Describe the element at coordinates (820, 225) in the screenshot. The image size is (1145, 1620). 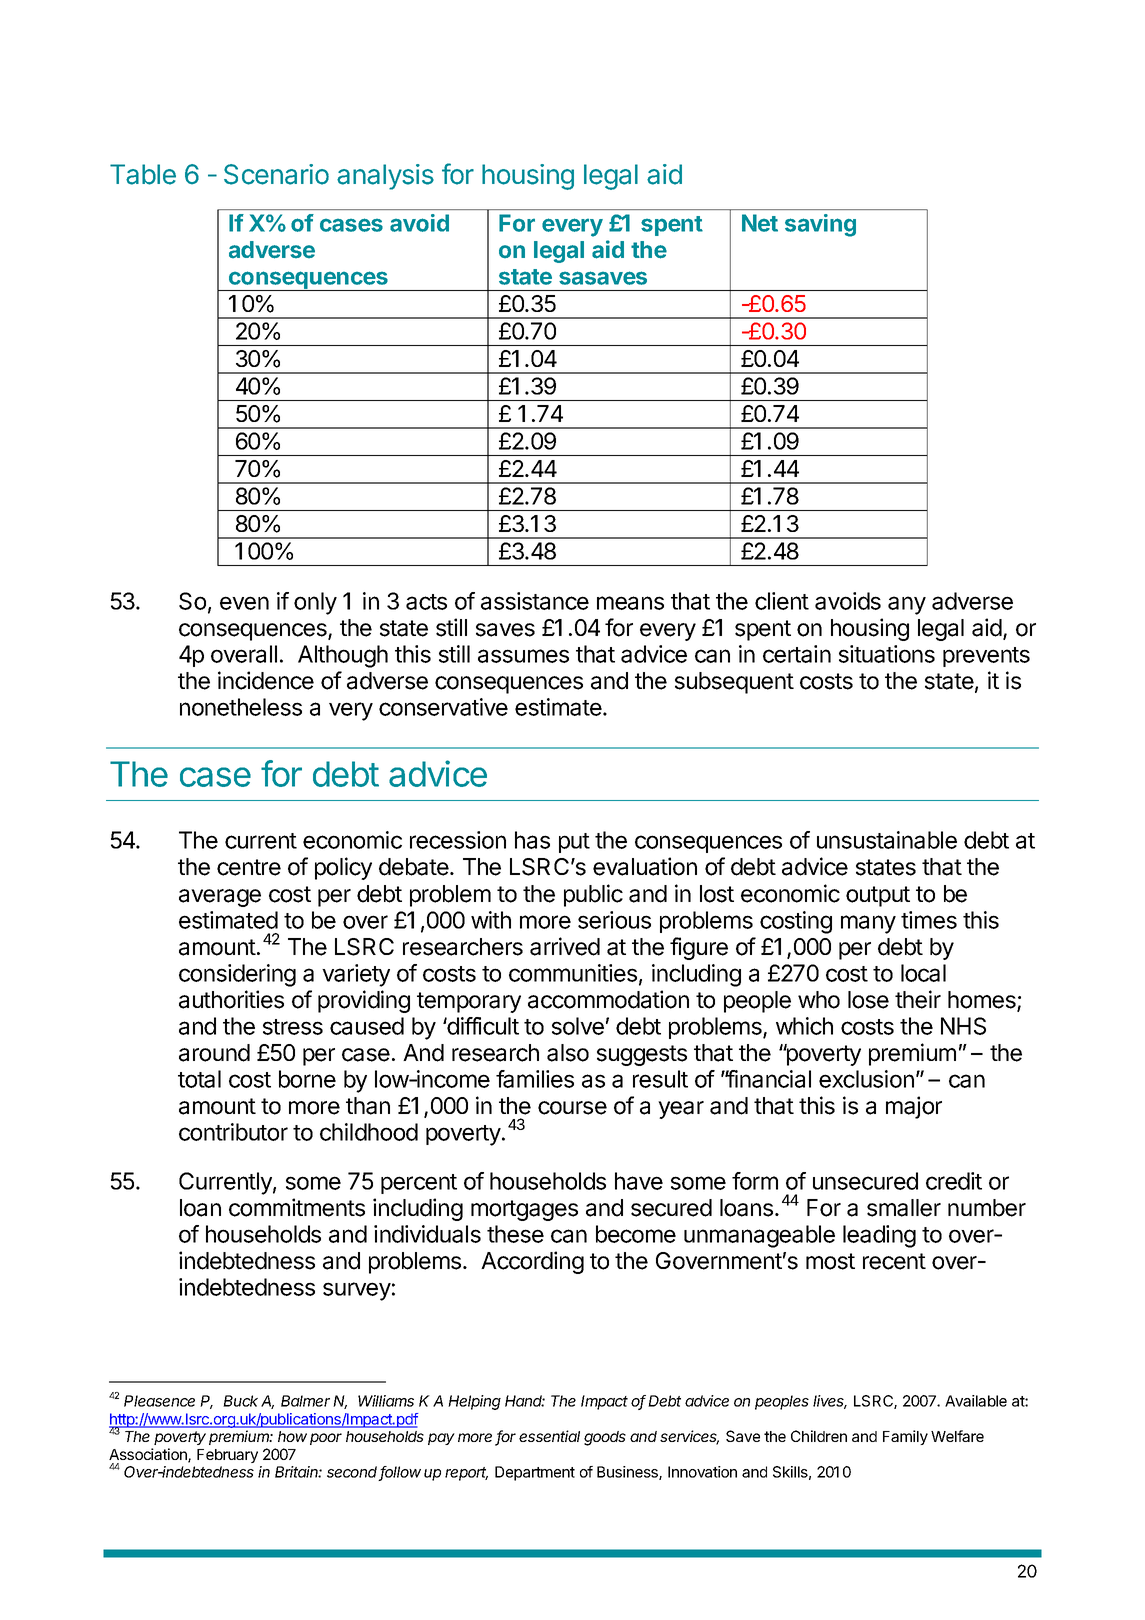
I see `saving` at that location.
